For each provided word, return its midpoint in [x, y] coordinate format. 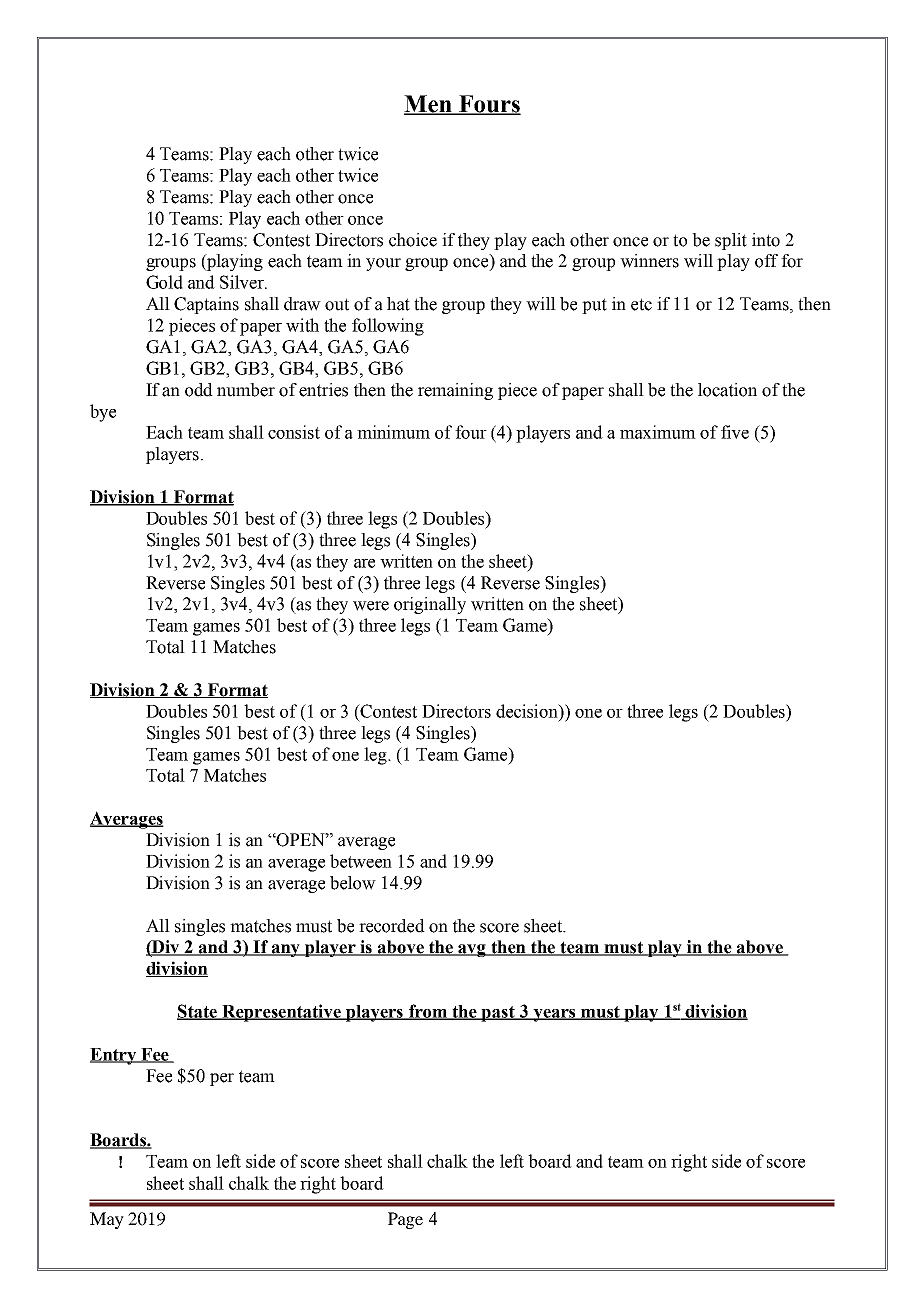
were [371, 606]
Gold [164, 282]
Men [429, 105]
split [731, 241]
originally [430, 605]
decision [528, 711]
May [107, 1220]
